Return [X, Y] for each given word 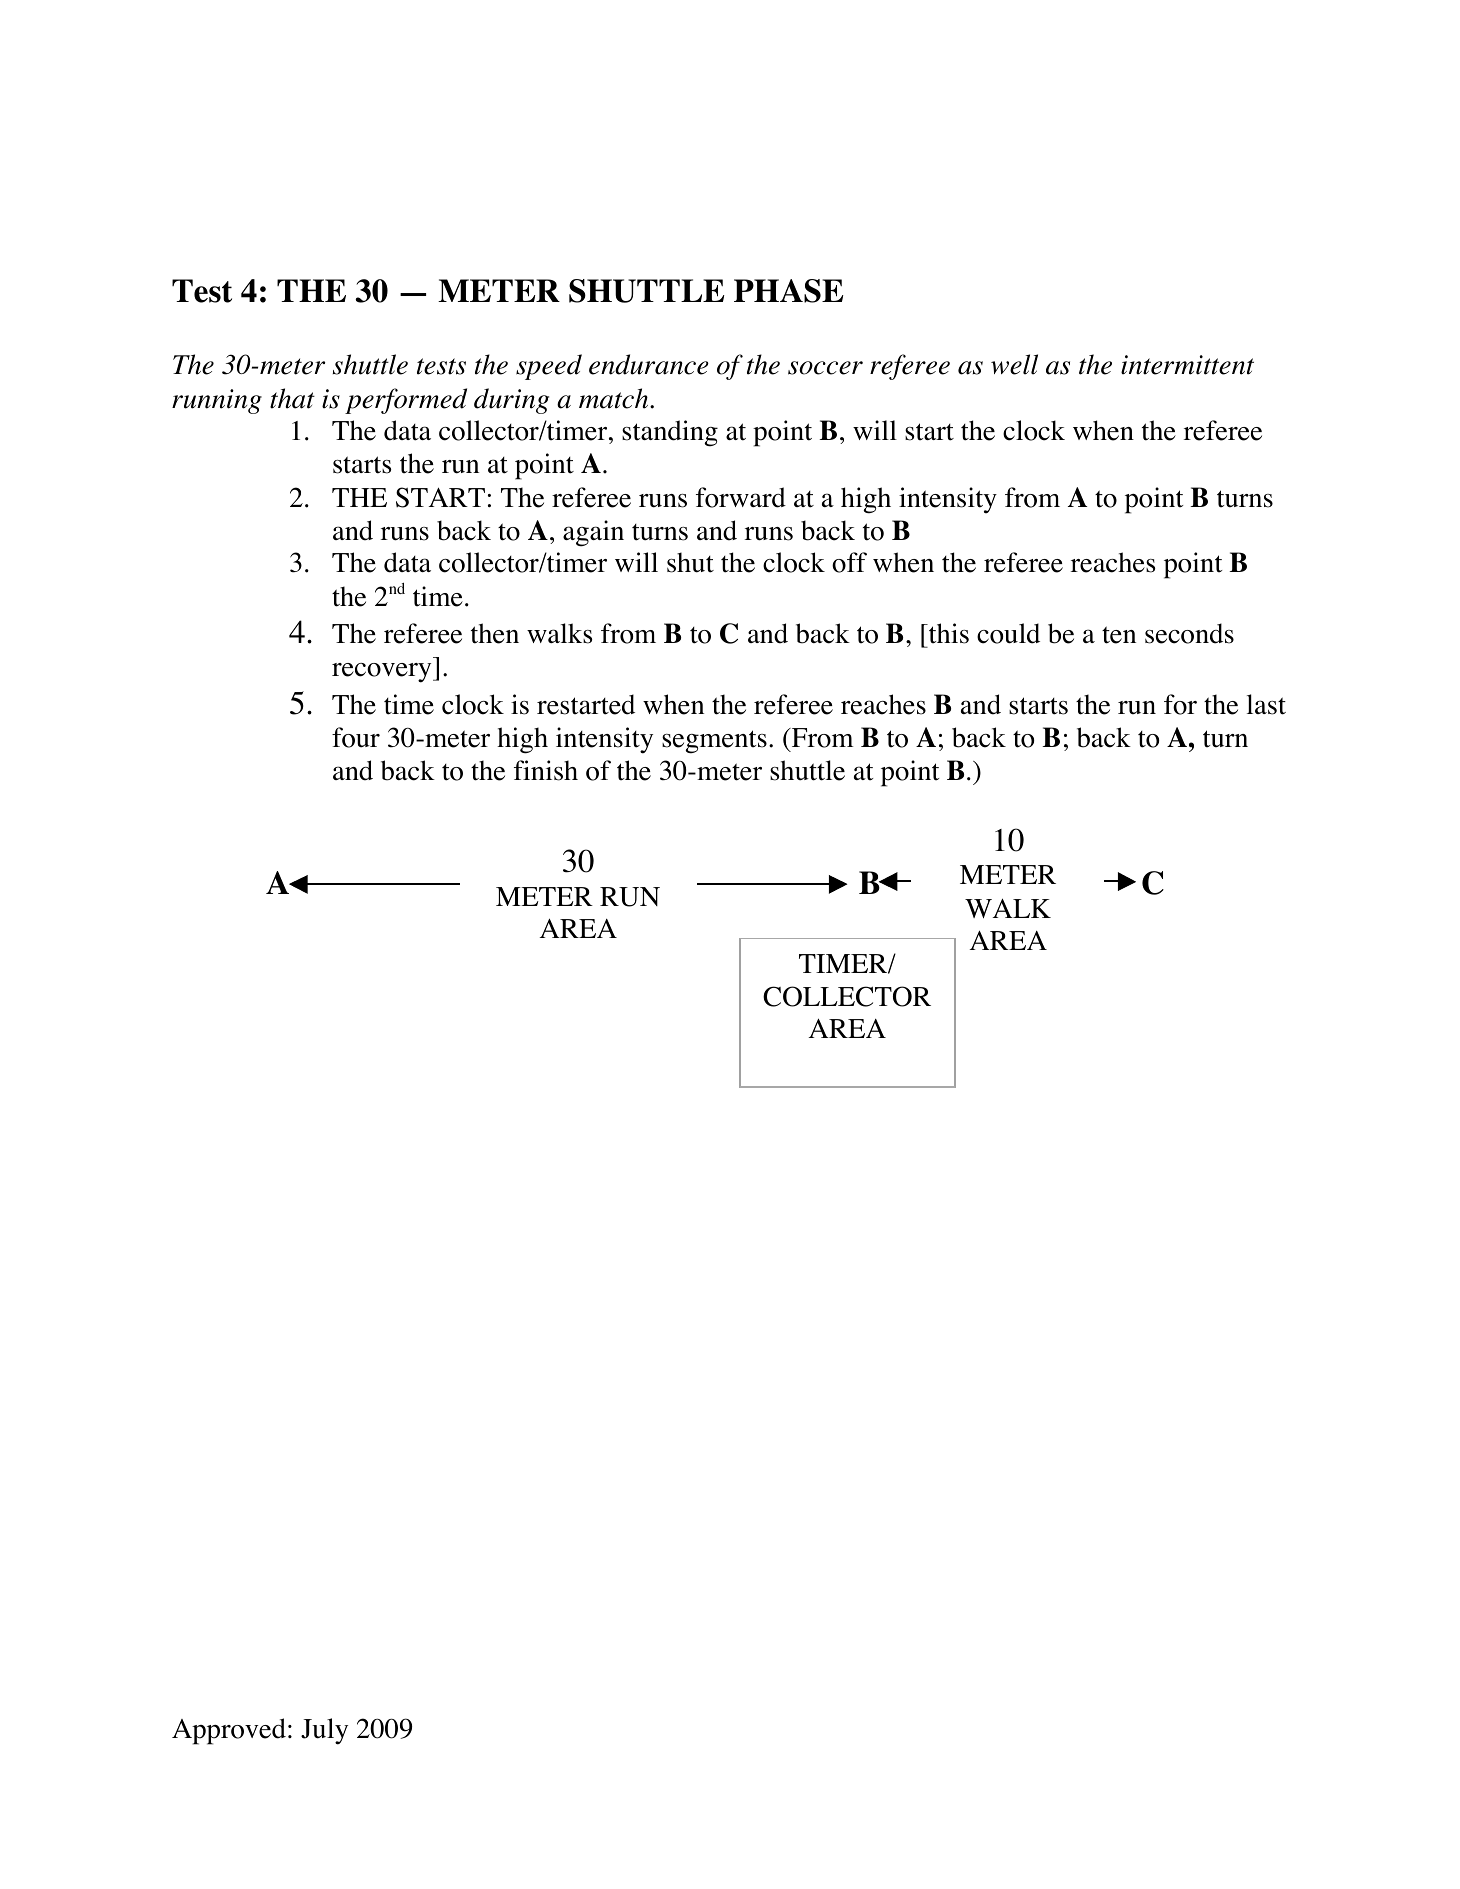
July [324, 1731]
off [849, 562]
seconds [1189, 633]
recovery [383, 673]
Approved [229, 1731]
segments [714, 742]
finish [546, 770]
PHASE [788, 291]
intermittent [1187, 365]
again [593, 533]
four [356, 737]
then [495, 633]
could [1008, 633]
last [1266, 704]
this [948, 633]
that [292, 398]
